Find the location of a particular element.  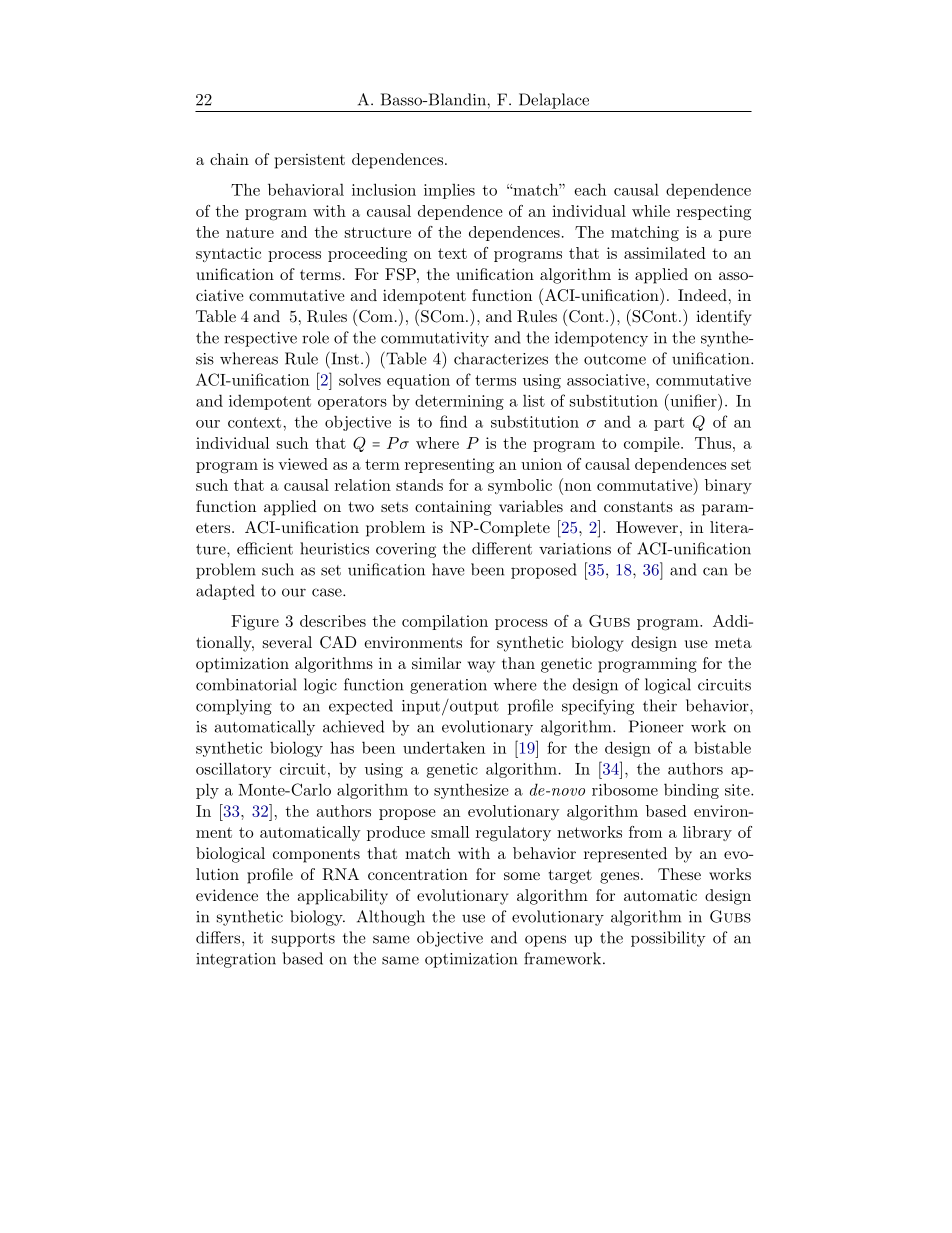

different is located at coordinates (502, 548).
